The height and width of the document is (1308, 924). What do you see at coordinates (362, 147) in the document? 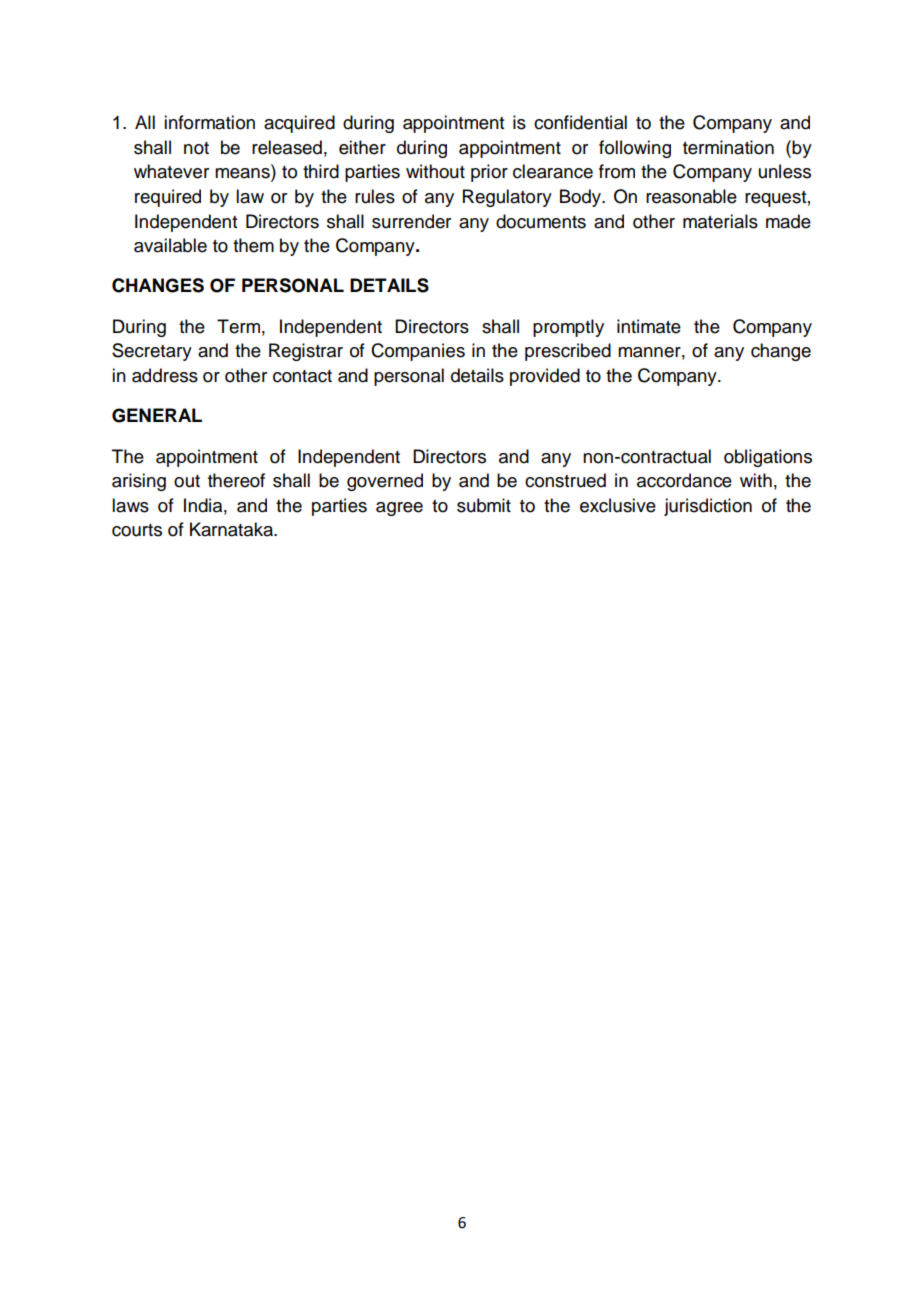
I see `either` at bounding box center [362, 147].
